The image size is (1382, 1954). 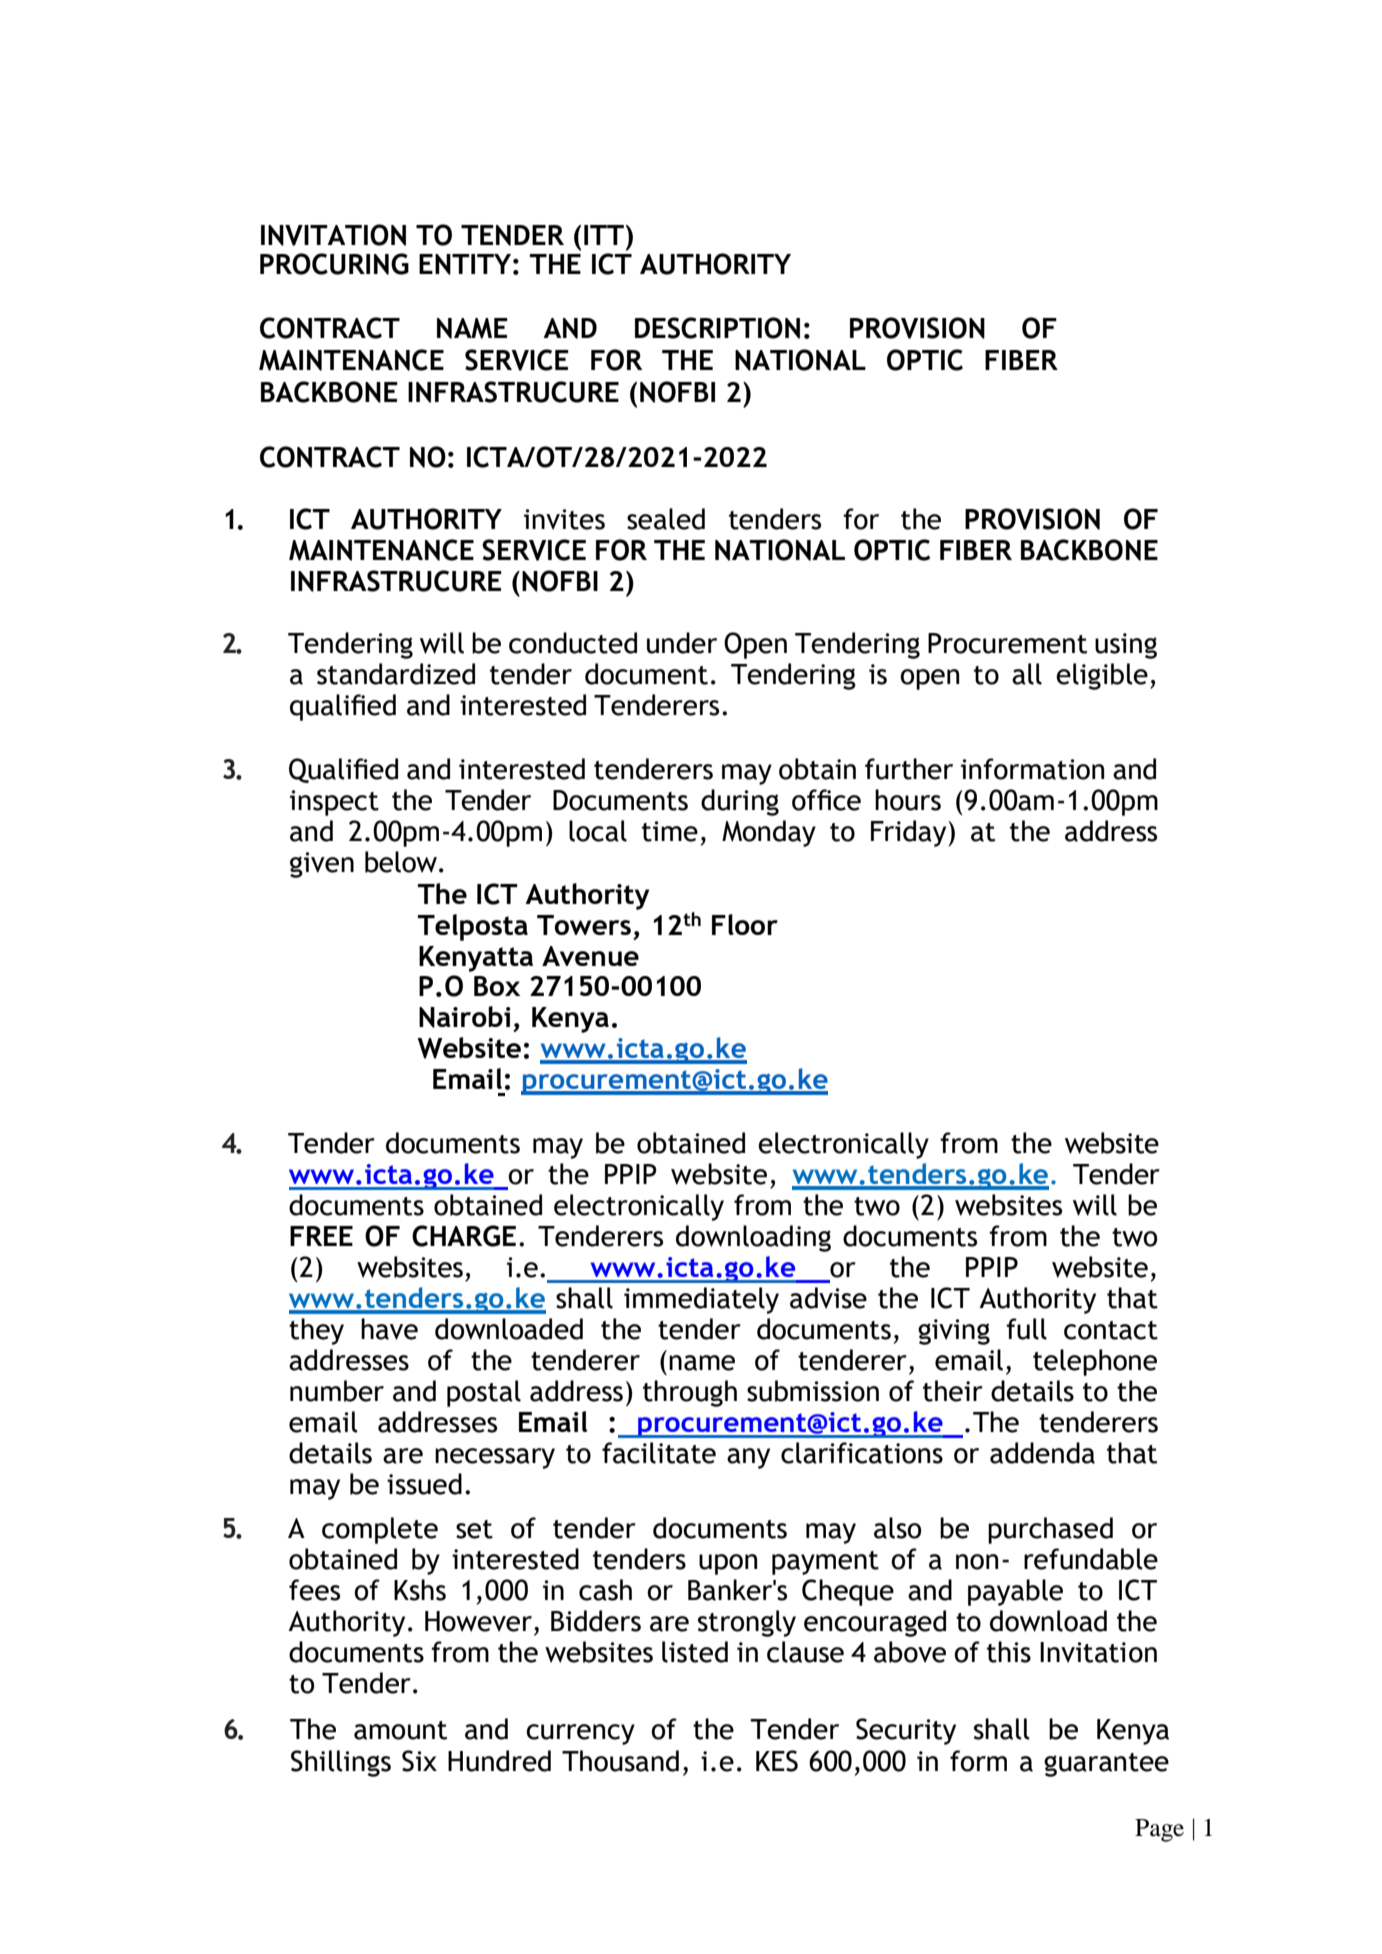 What do you see at coordinates (464, 1017) in the image?
I see `Nairobi` at bounding box center [464, 1017].
